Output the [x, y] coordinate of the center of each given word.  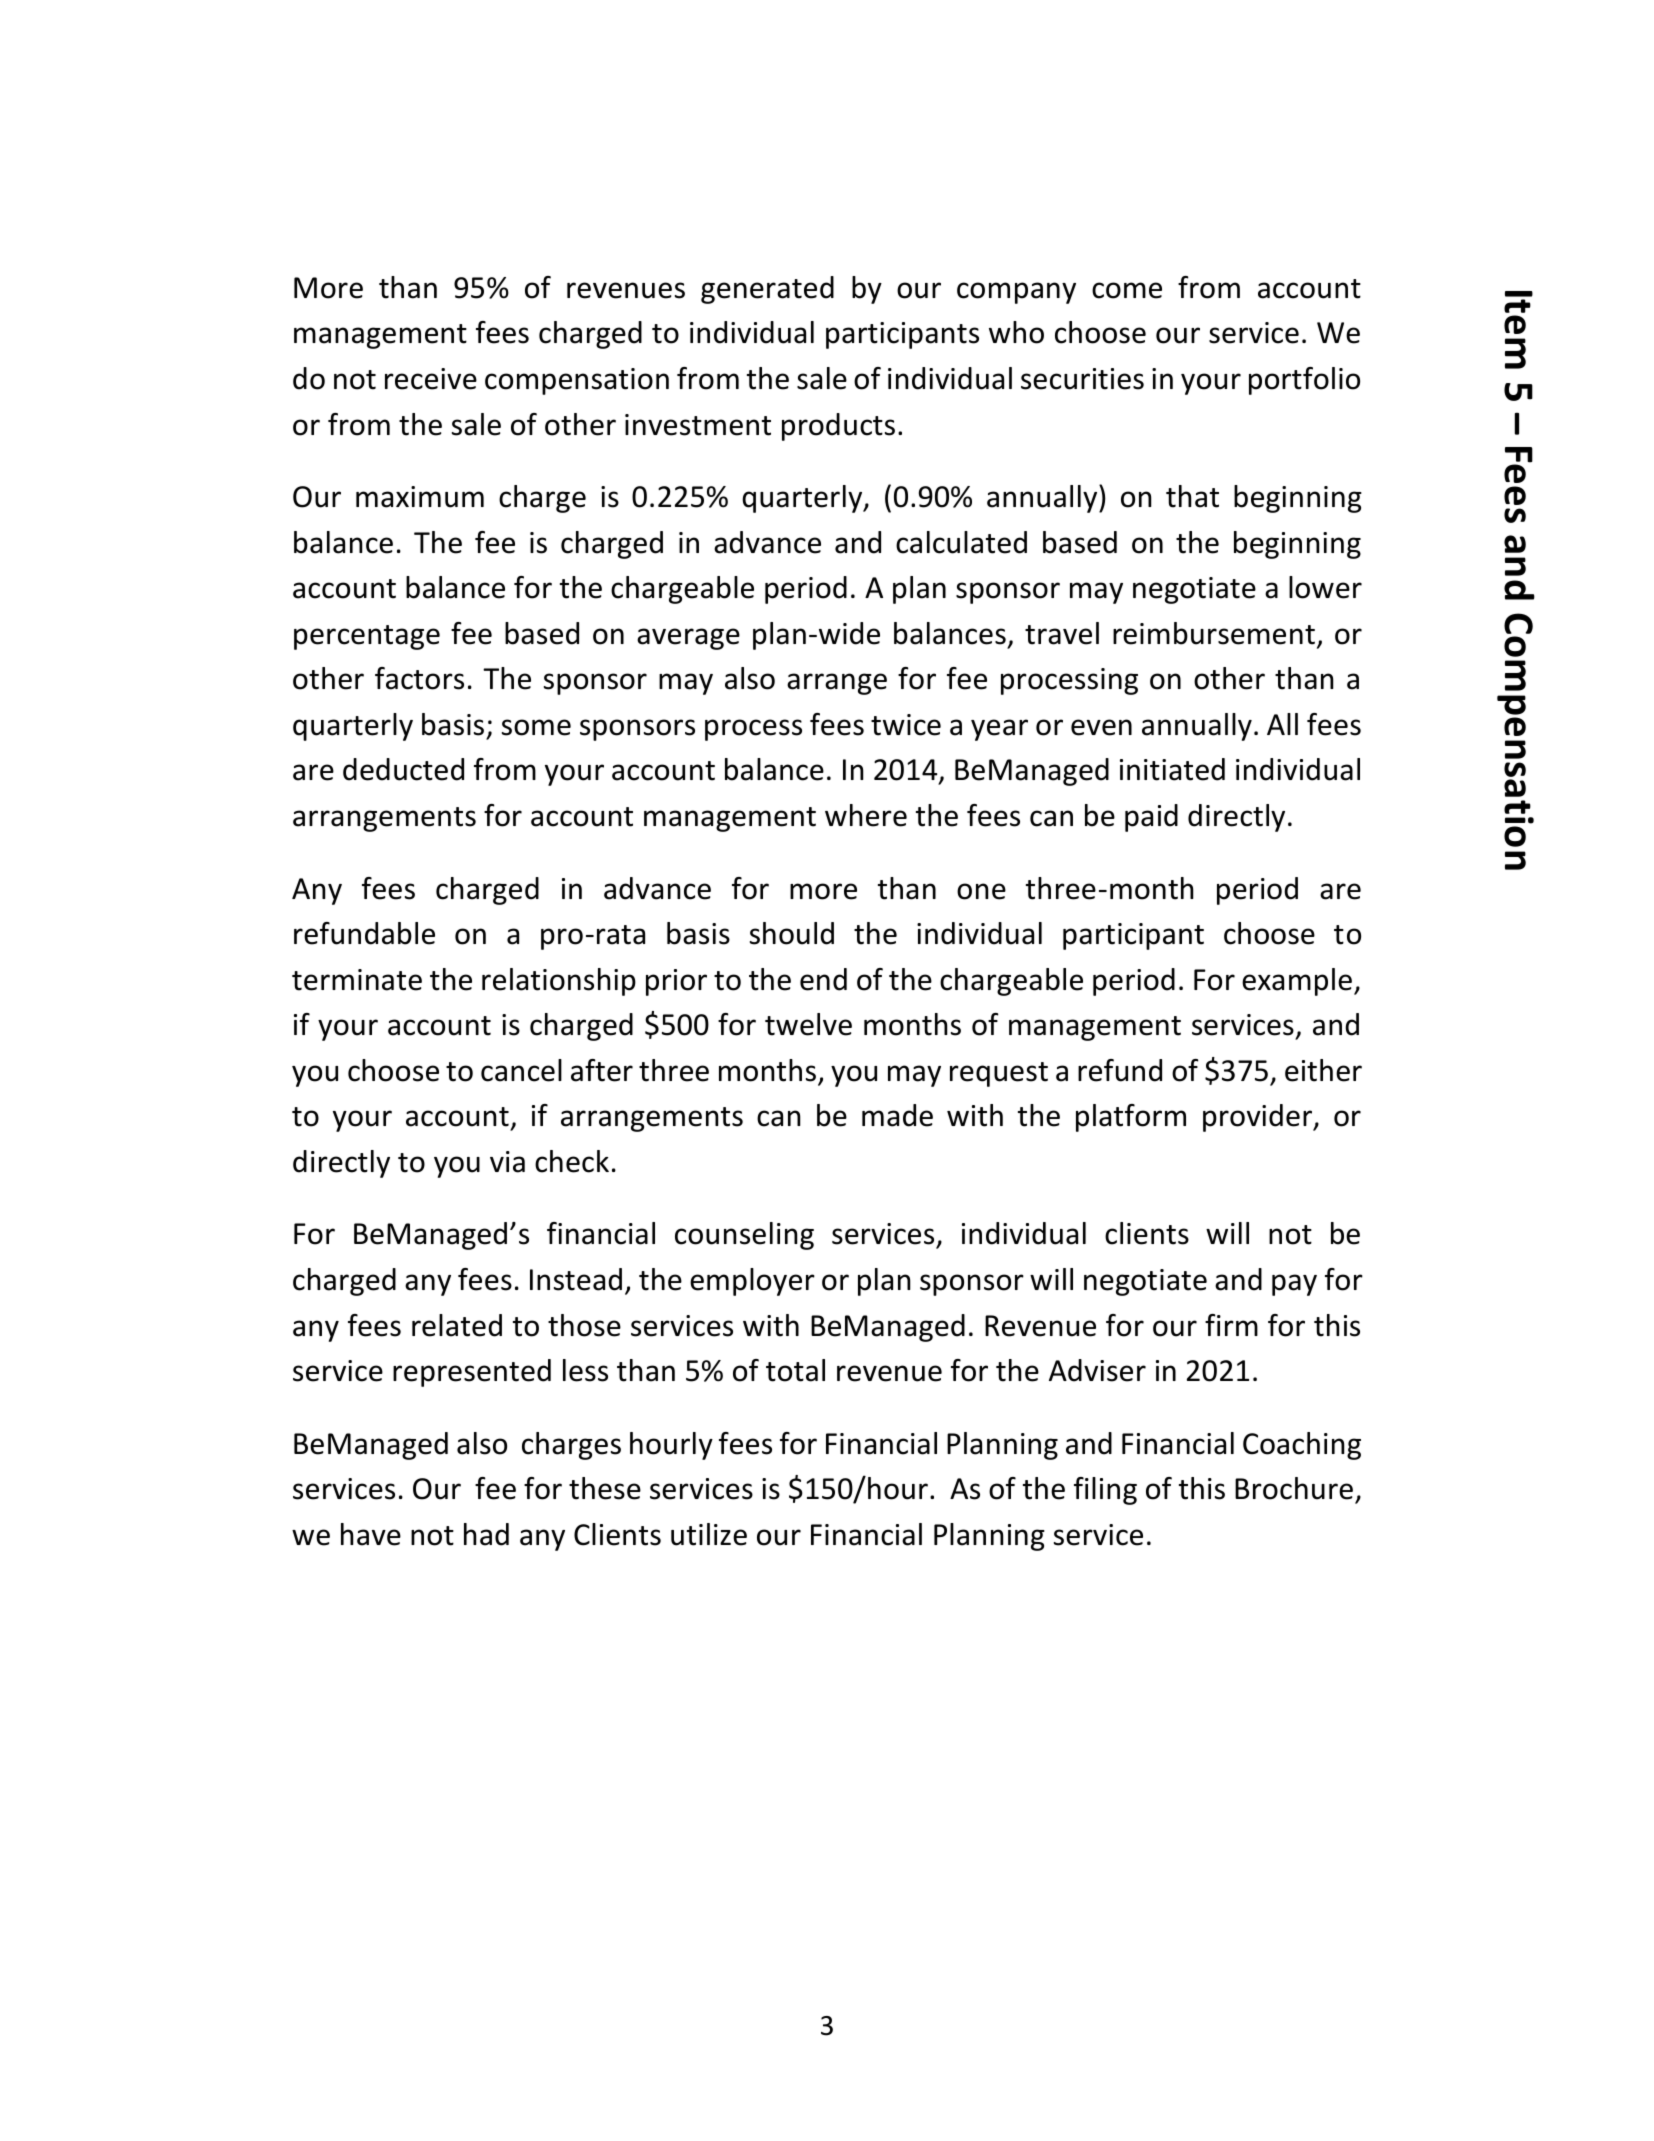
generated [767, 290]
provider [1259, 1118]
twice [906, 725]
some [536, 727]
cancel [521, 1070]
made [897, 1115]
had [486, 1534]
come [1127, 290]
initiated [1172, 769]
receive [431, 379]
